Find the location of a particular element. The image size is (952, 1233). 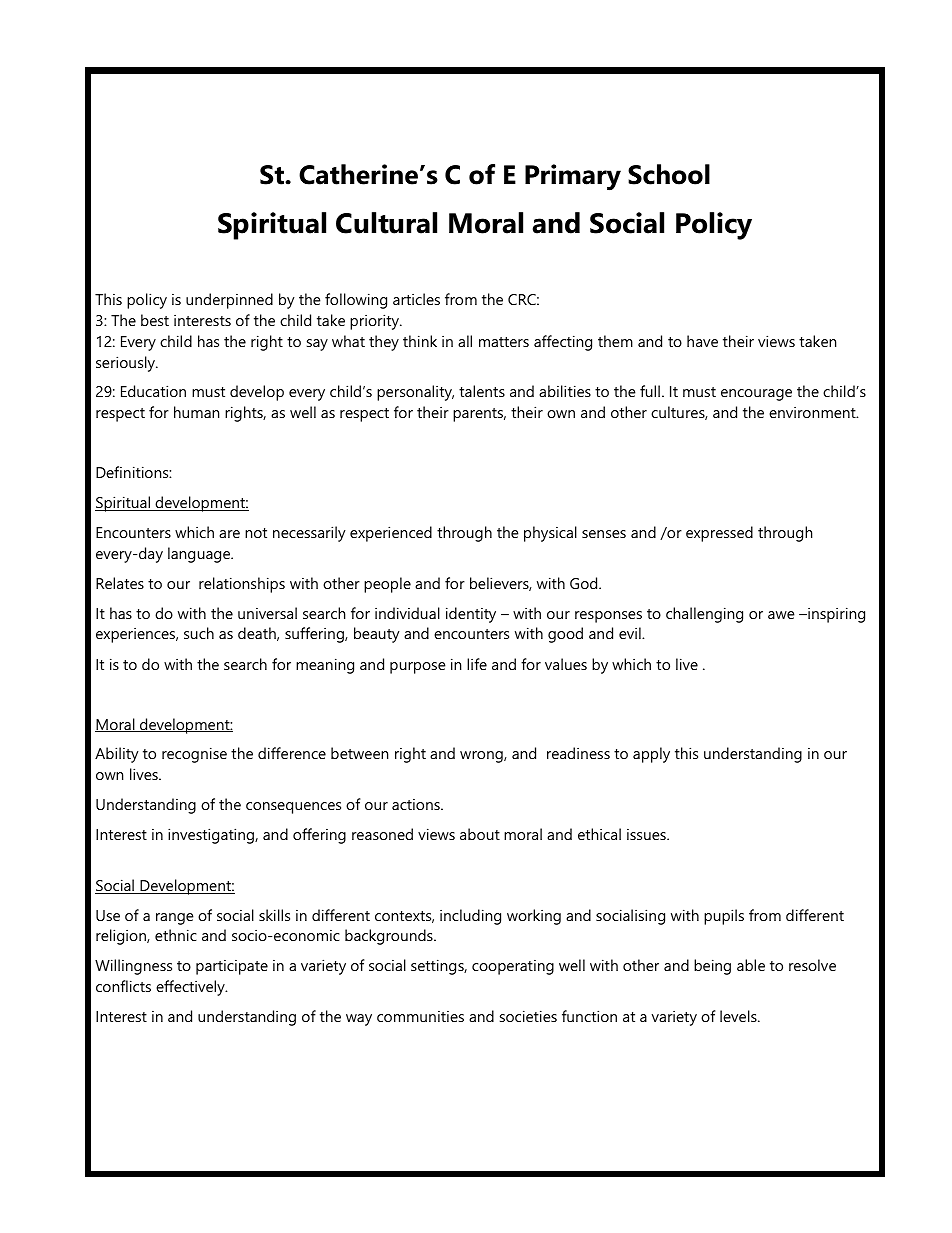

relationships is located at coordinates (242, 585).
